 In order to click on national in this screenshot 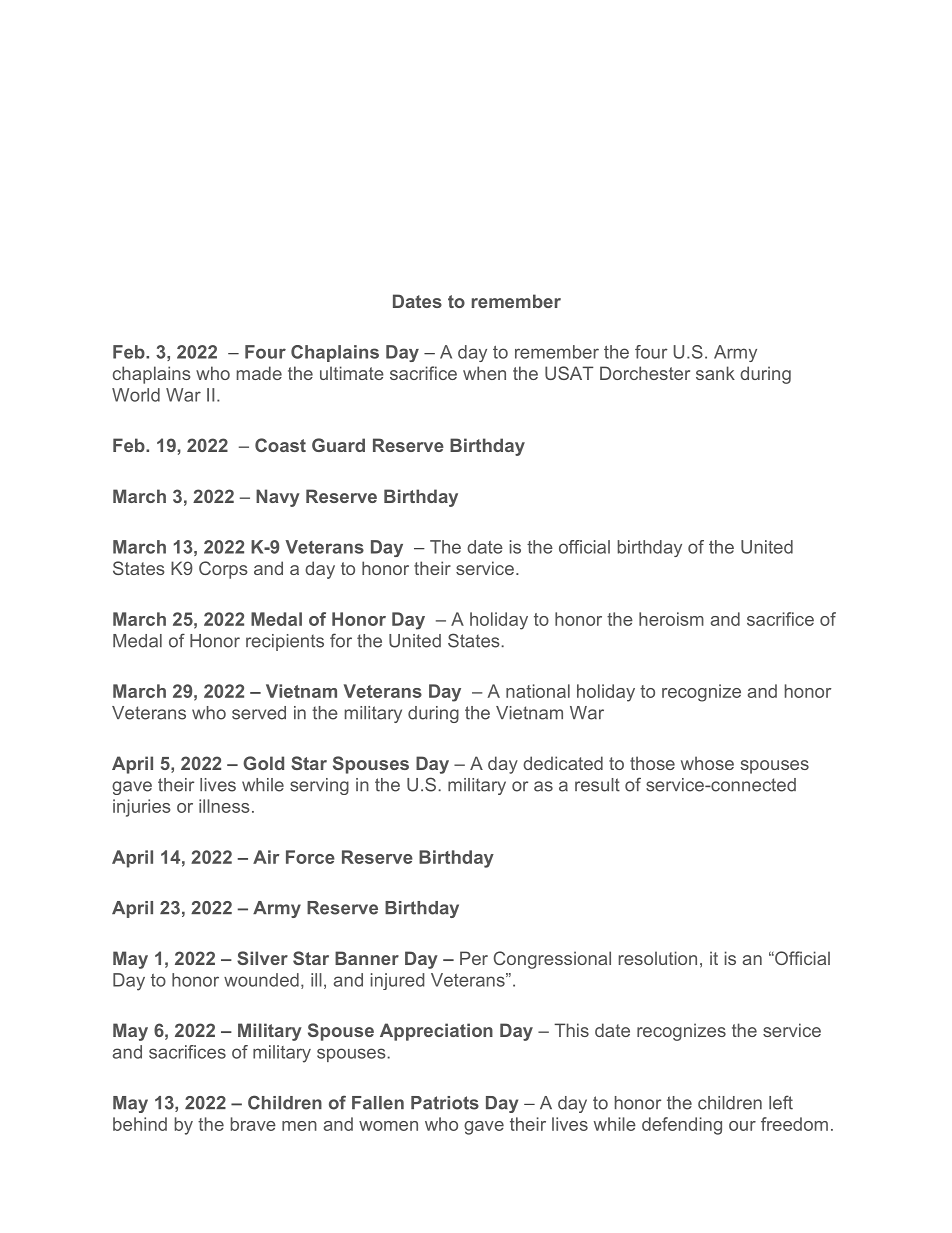, I will do `click(538, 691)`.
